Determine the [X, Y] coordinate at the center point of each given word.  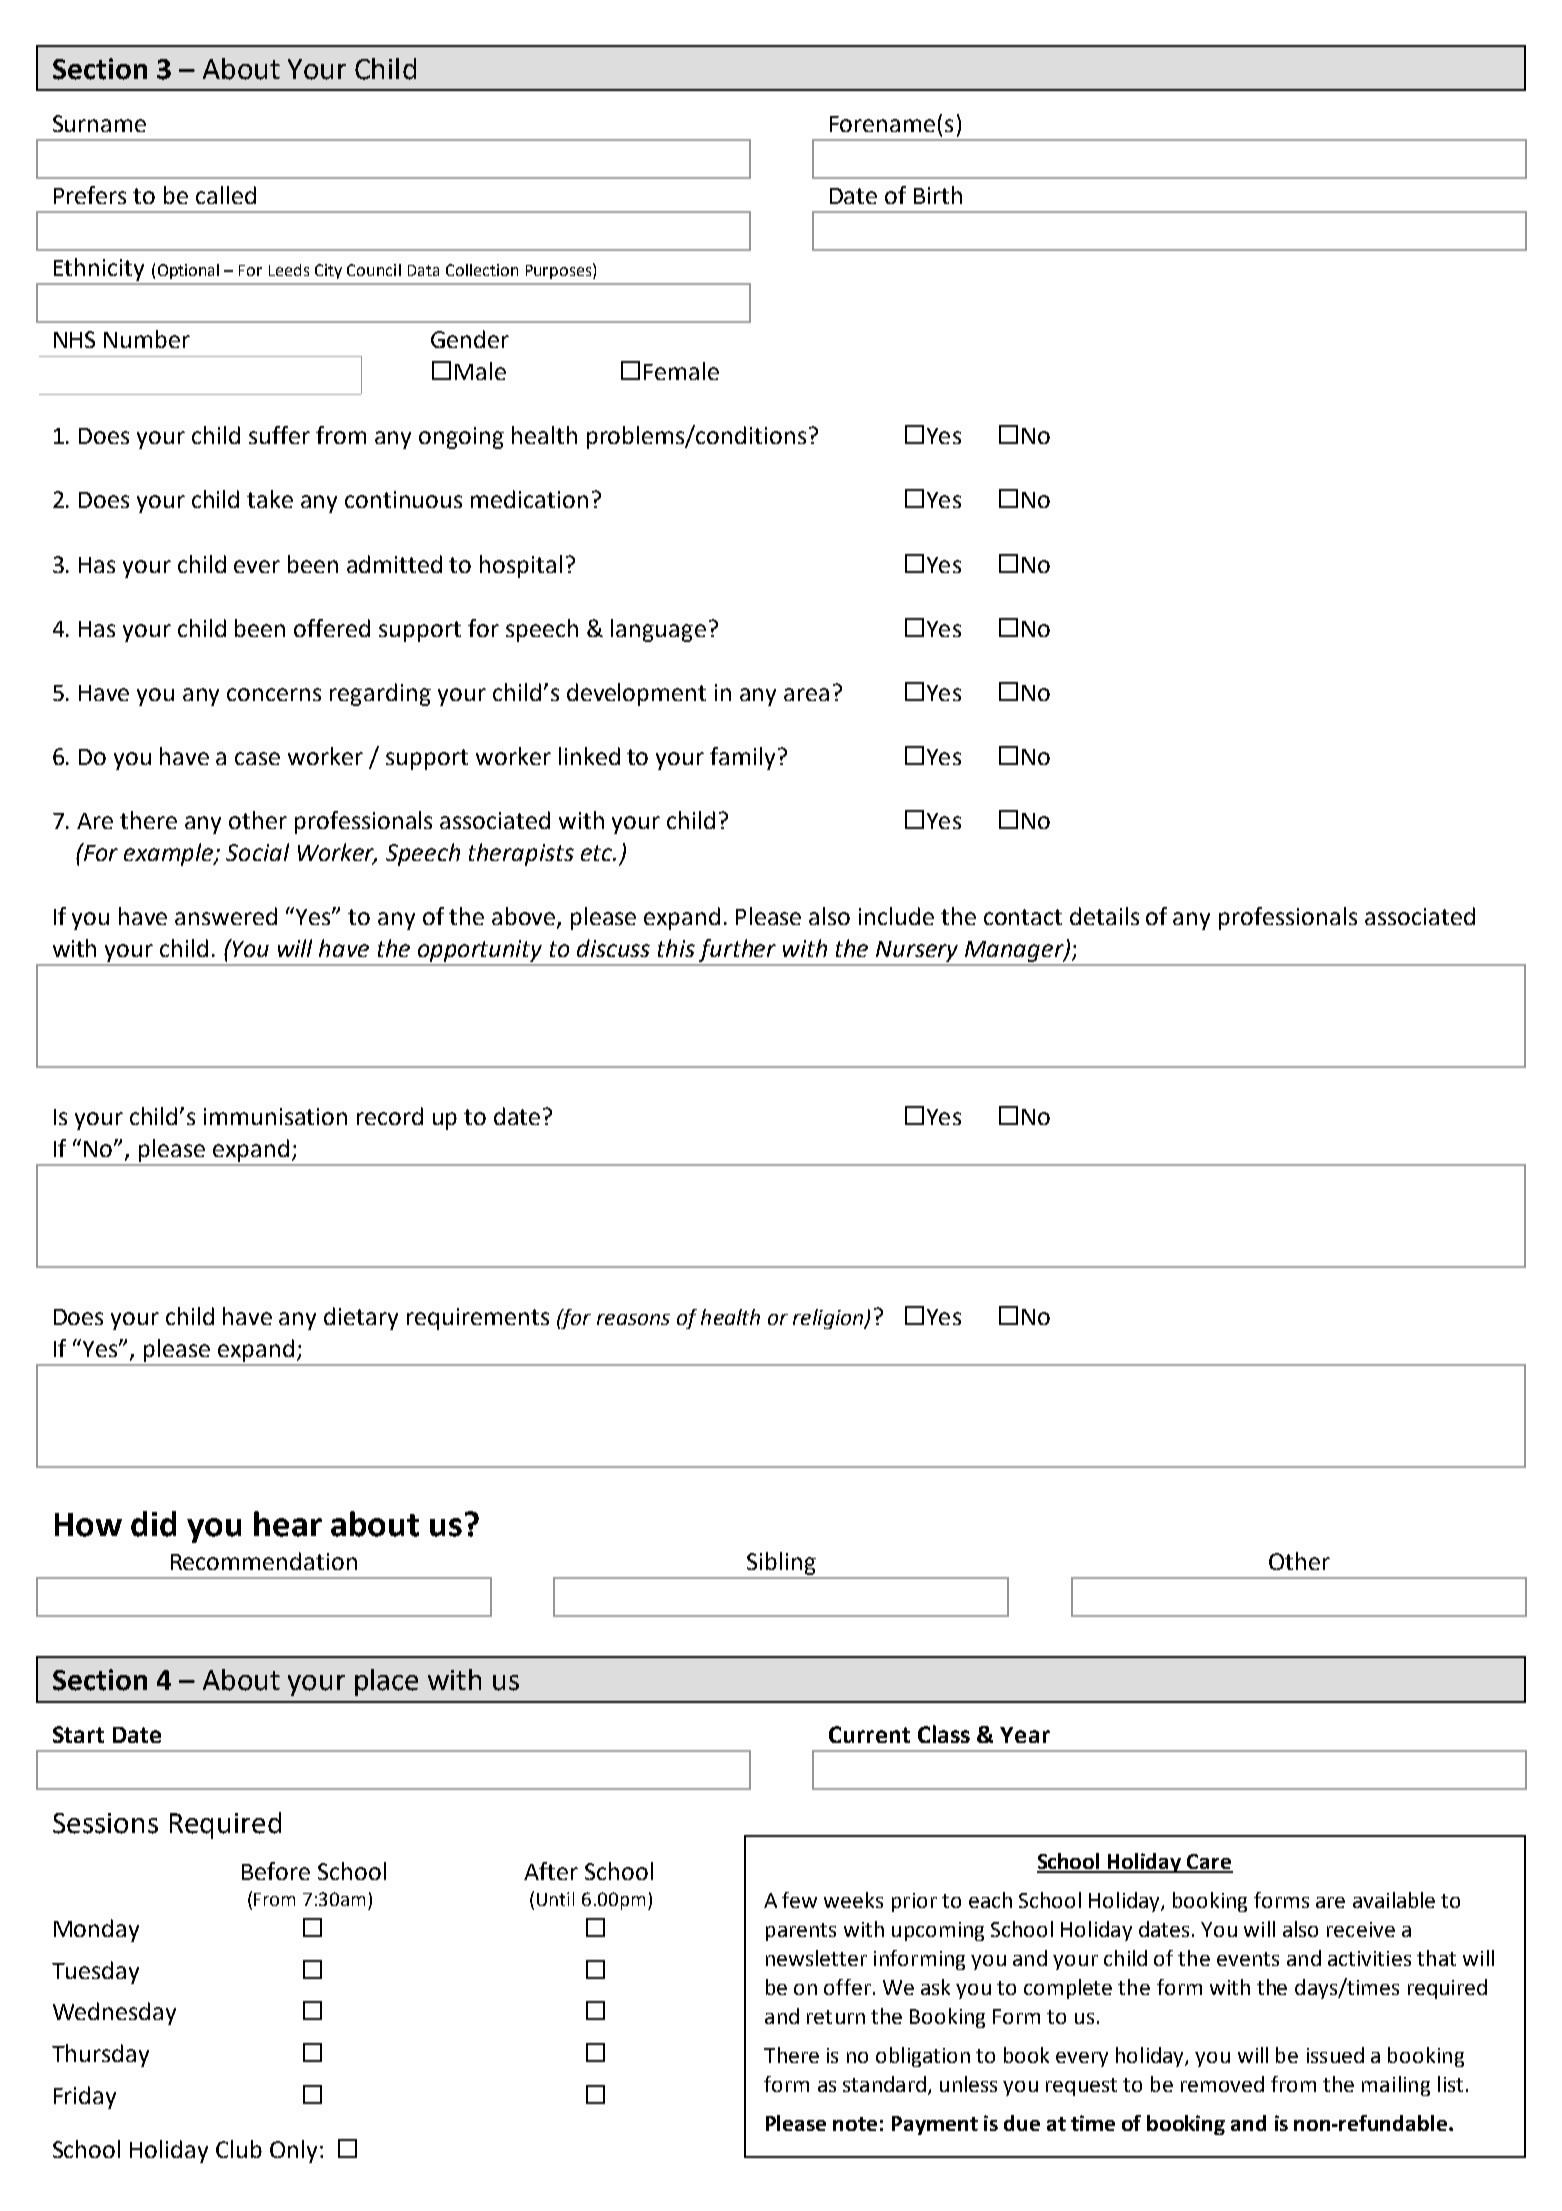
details [1104, 916]
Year [1025, 1735]
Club [239, 2149]
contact [1023, 917]
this [676, 948]
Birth [938, 195]
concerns [274, 694]
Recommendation [264, 1561]
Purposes [560, 271]
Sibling [781, 1565]
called [226, 195]
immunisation [275, 1116]
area [806, 694]
